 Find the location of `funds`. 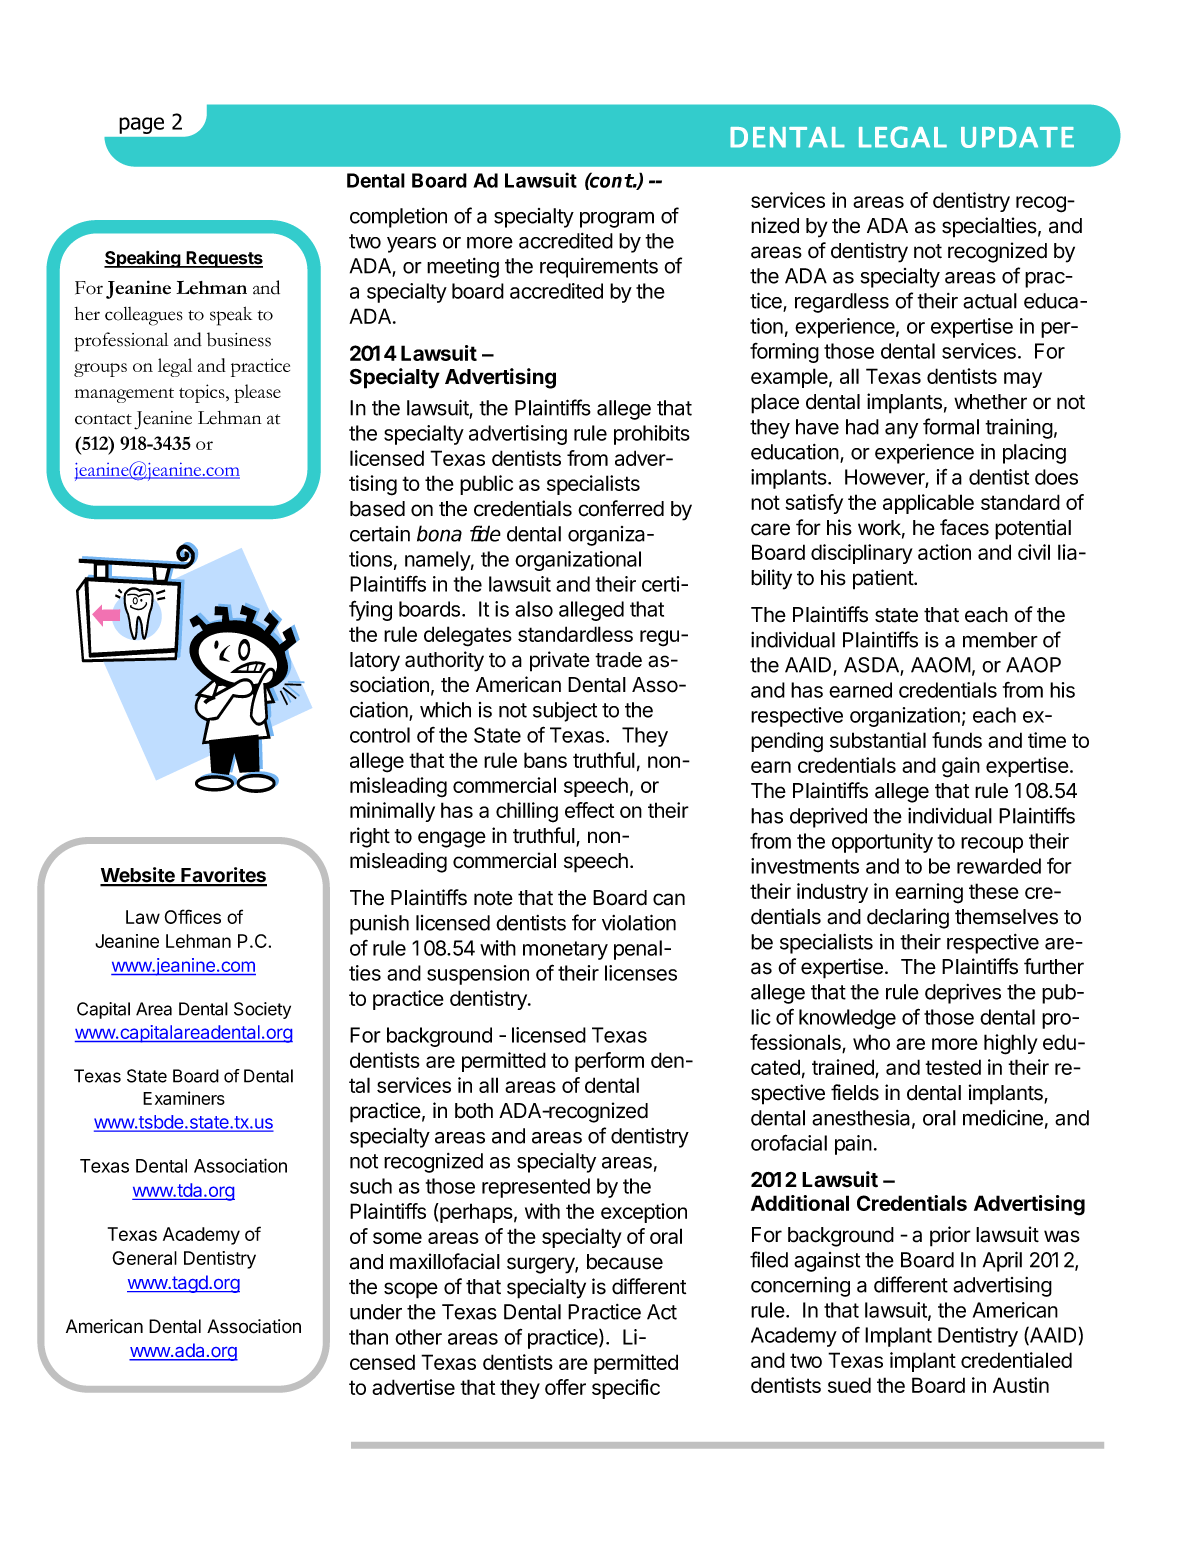

funds is located at coordinates (957, 740).
